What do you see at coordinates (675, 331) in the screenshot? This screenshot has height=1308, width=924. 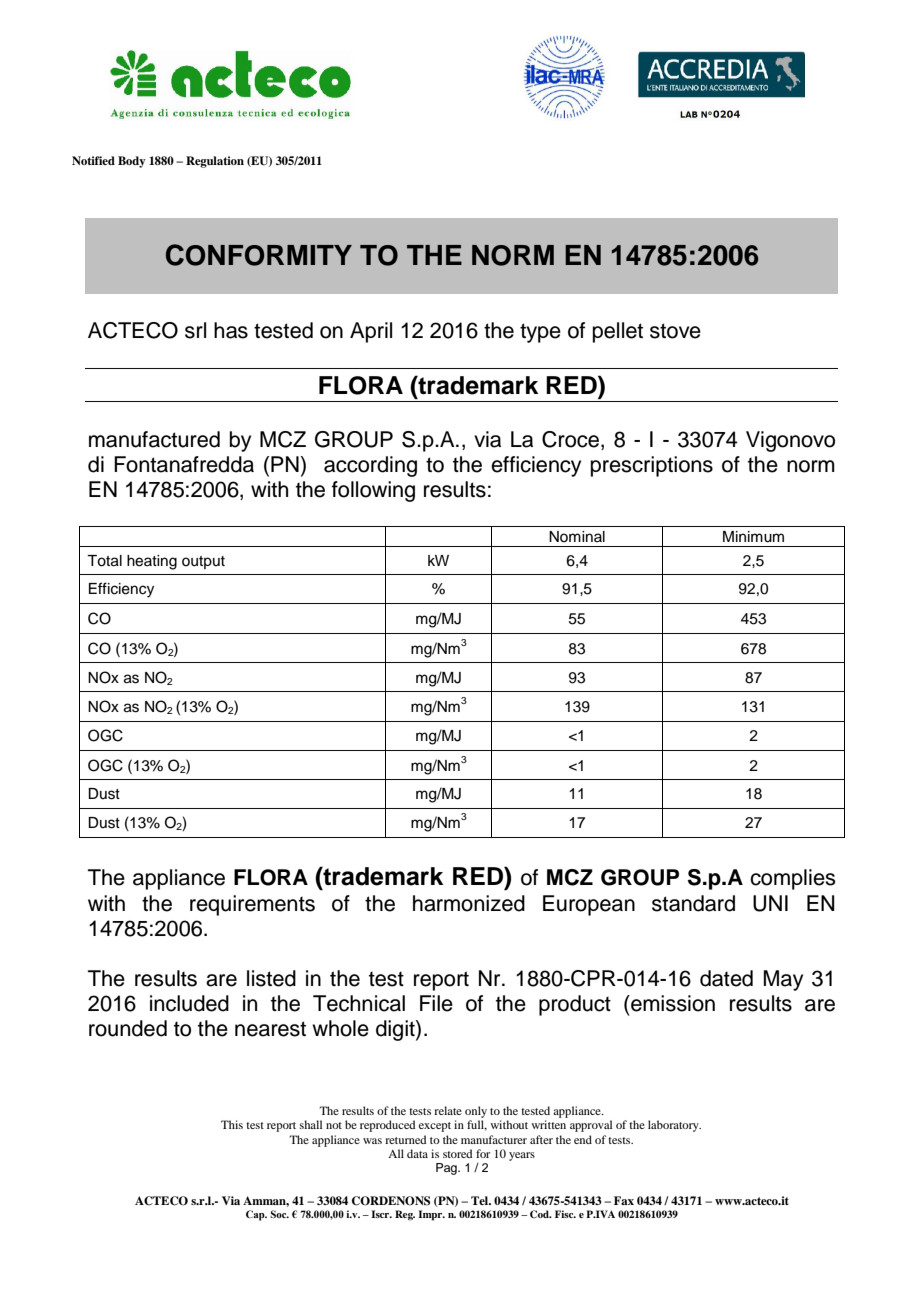 I see `stove` at bounding box center [675, 331].
